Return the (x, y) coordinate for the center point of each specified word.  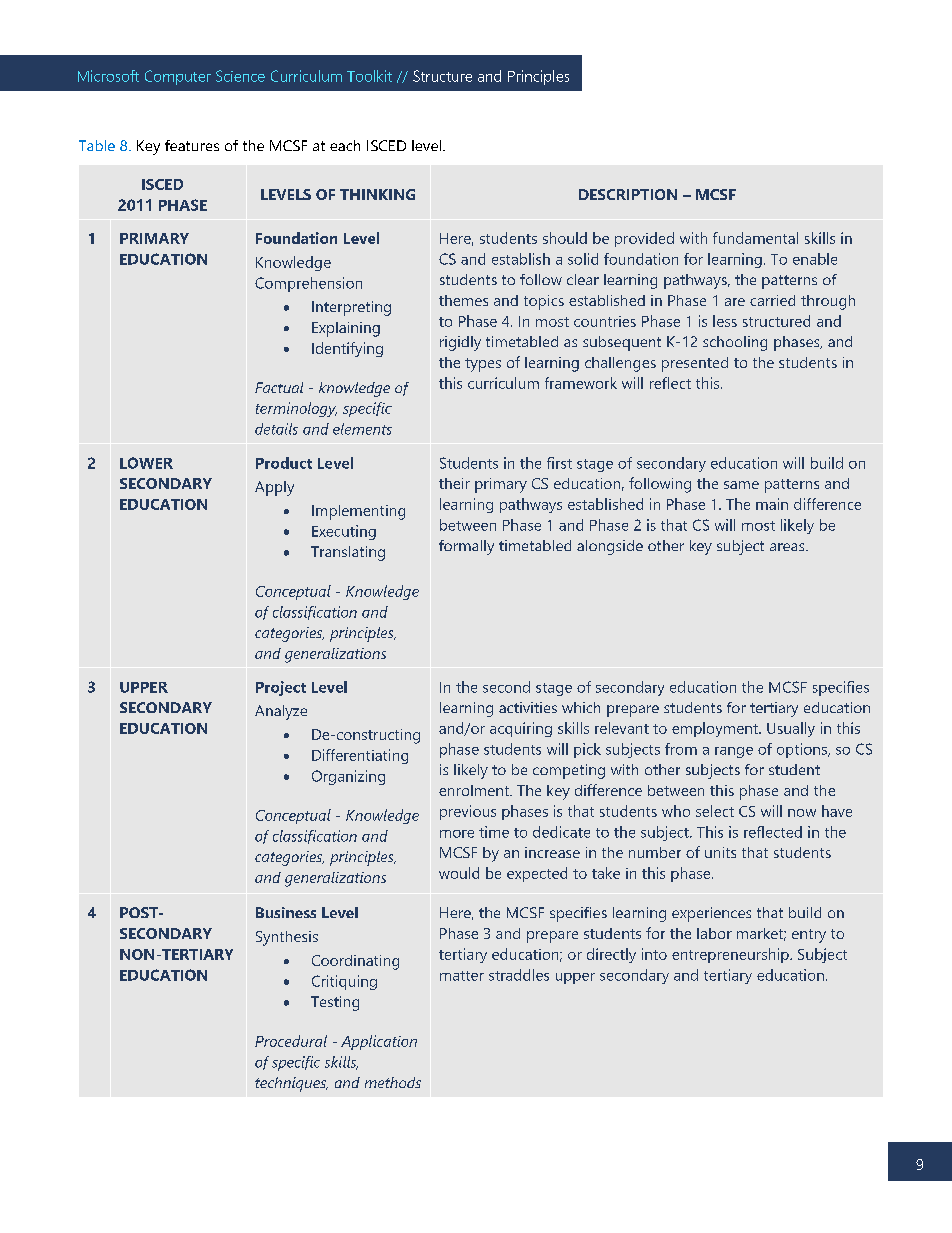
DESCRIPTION (628, 194)
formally (466, 547)
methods (393, 1082)
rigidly (460, 343)
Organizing (348, 777)
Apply (274, 488)
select (715, 811)
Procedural (291, 1041)
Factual (279, 387)
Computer (178, 77)
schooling (735, 343)
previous (468, 812)
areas (788, 547)
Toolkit (369, 76)
